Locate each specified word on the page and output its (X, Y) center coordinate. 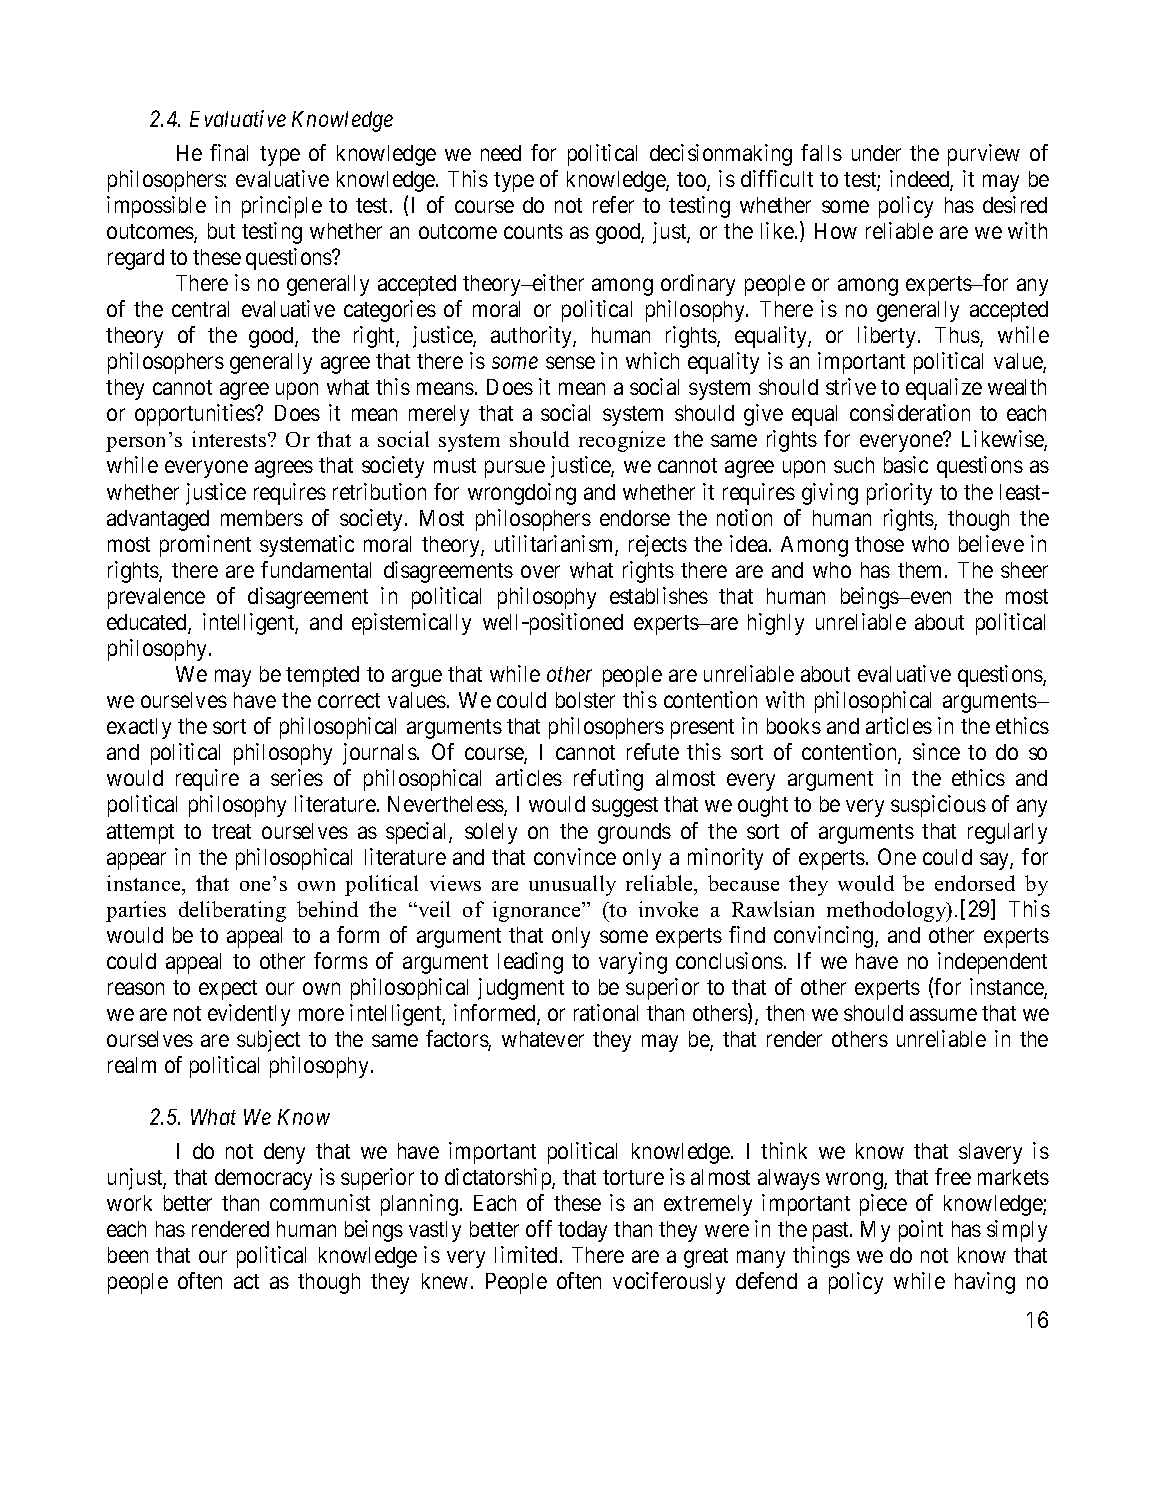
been (128, 1255)
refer (613, 204)
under (876, 153)
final (229, 152)
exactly (139, 728)
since (936, 751)
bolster (585, 700)
